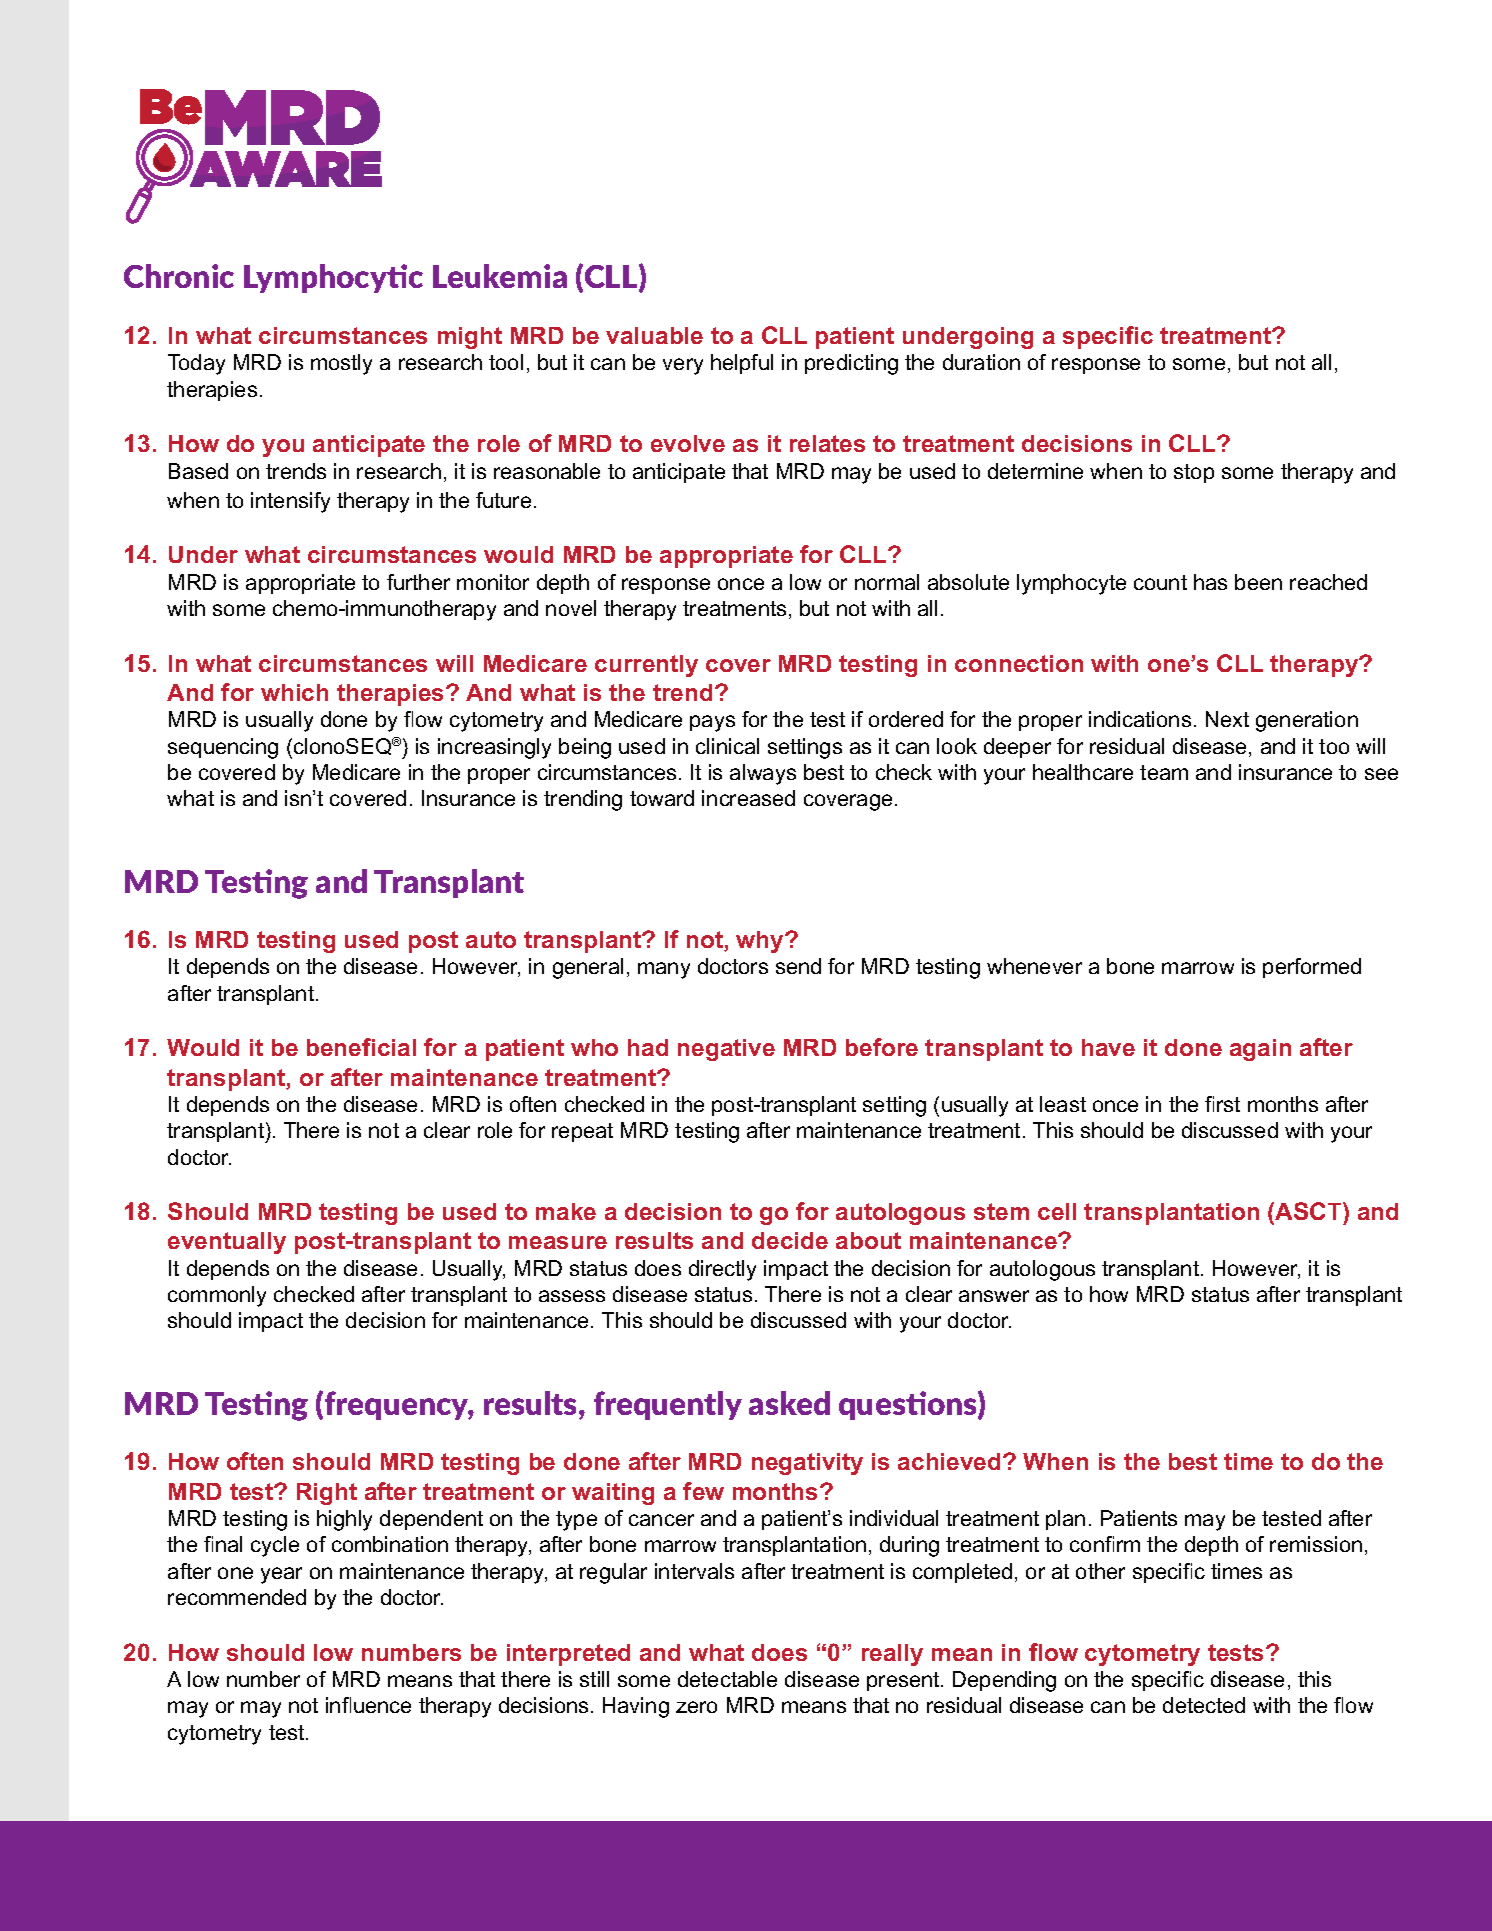 The height and width of the screenshot is (1931, 1492). Describe the element at coordinates (1057, 1211) in the screenshot. I see `cell` at that location.
